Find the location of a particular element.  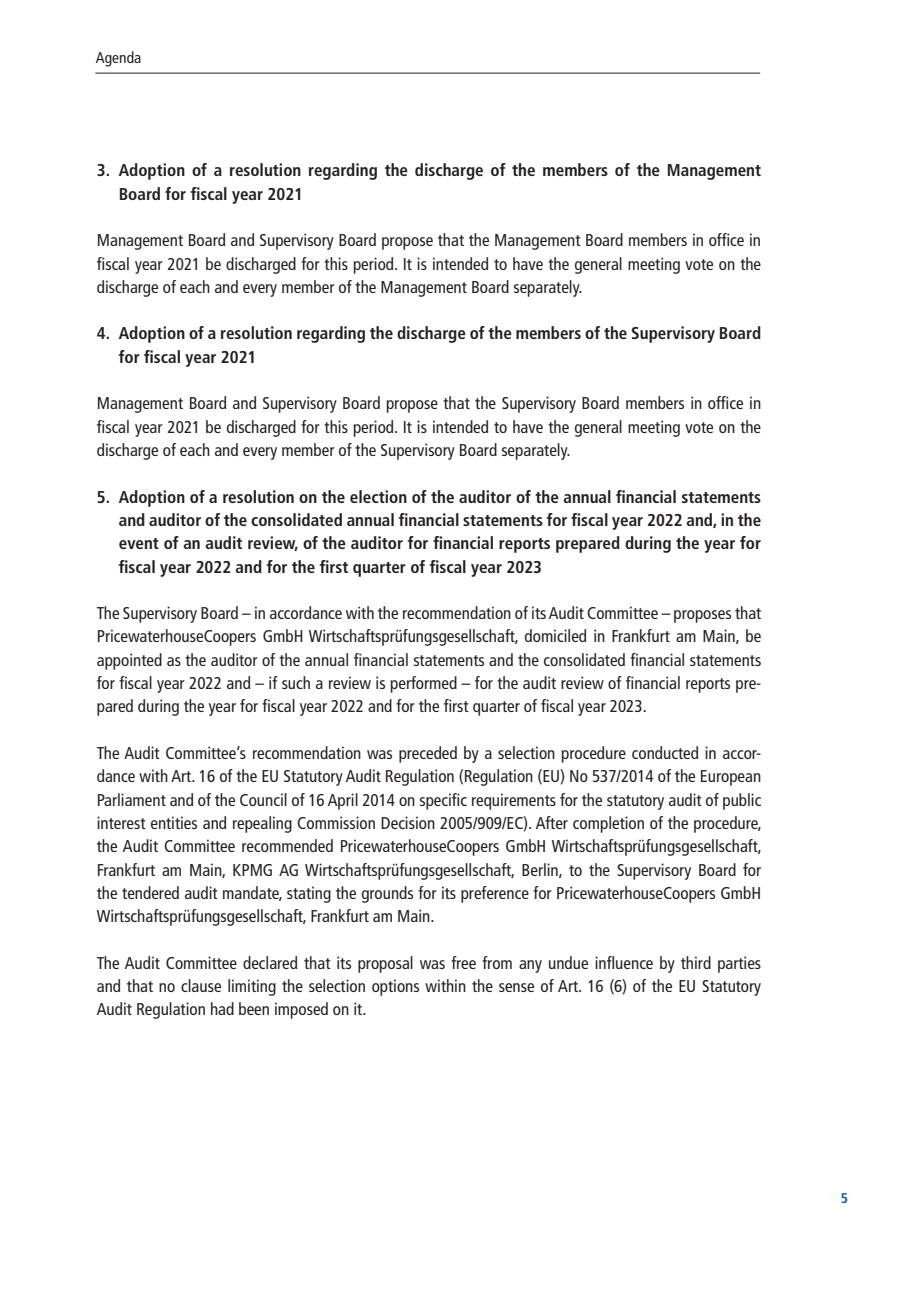

Parliament is located at coordinates (132, 799).
